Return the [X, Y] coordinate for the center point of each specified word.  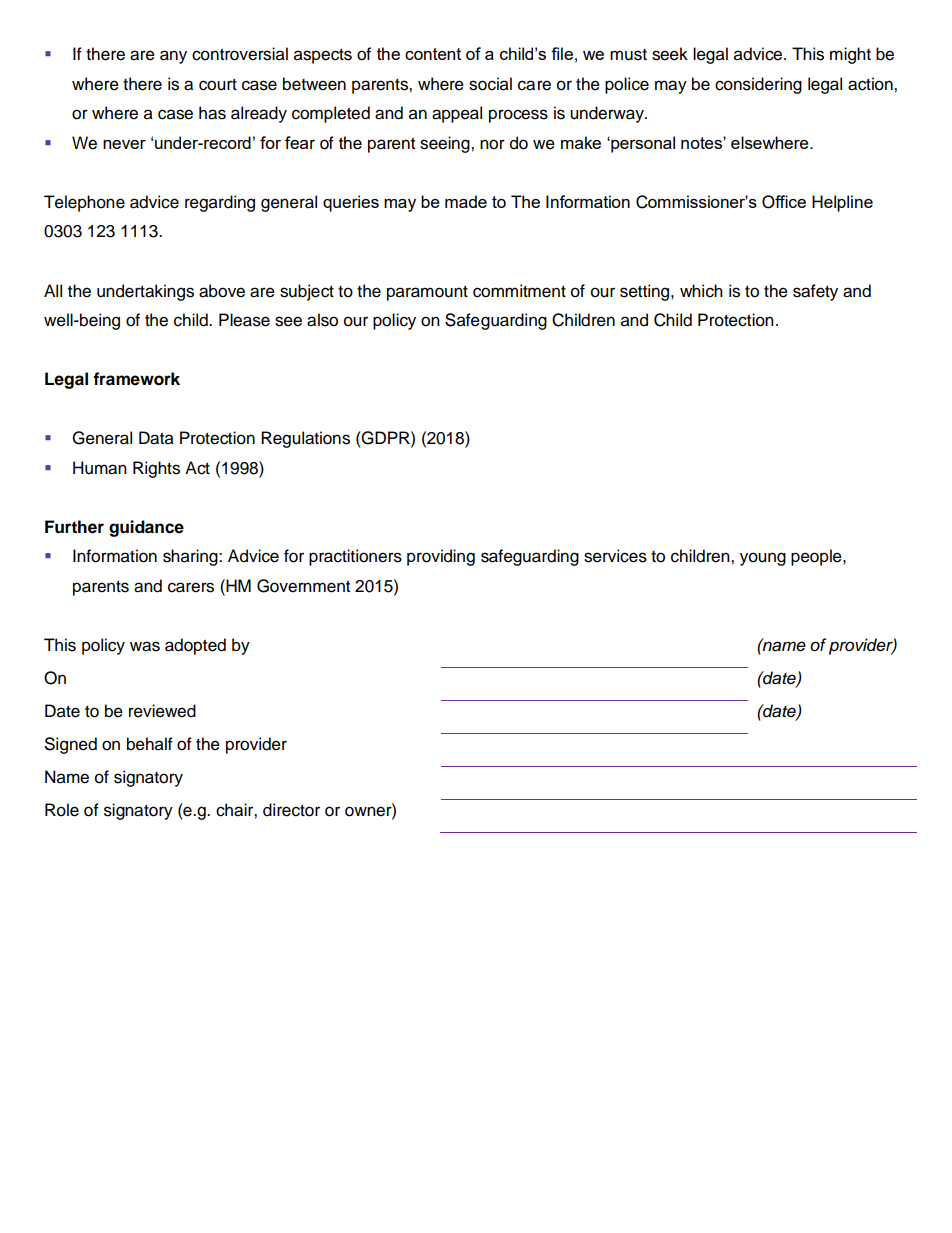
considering [758, 85]
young [763, 559]
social [490, 84]
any [173, 57]
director [291, 810]
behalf [150, 744]
